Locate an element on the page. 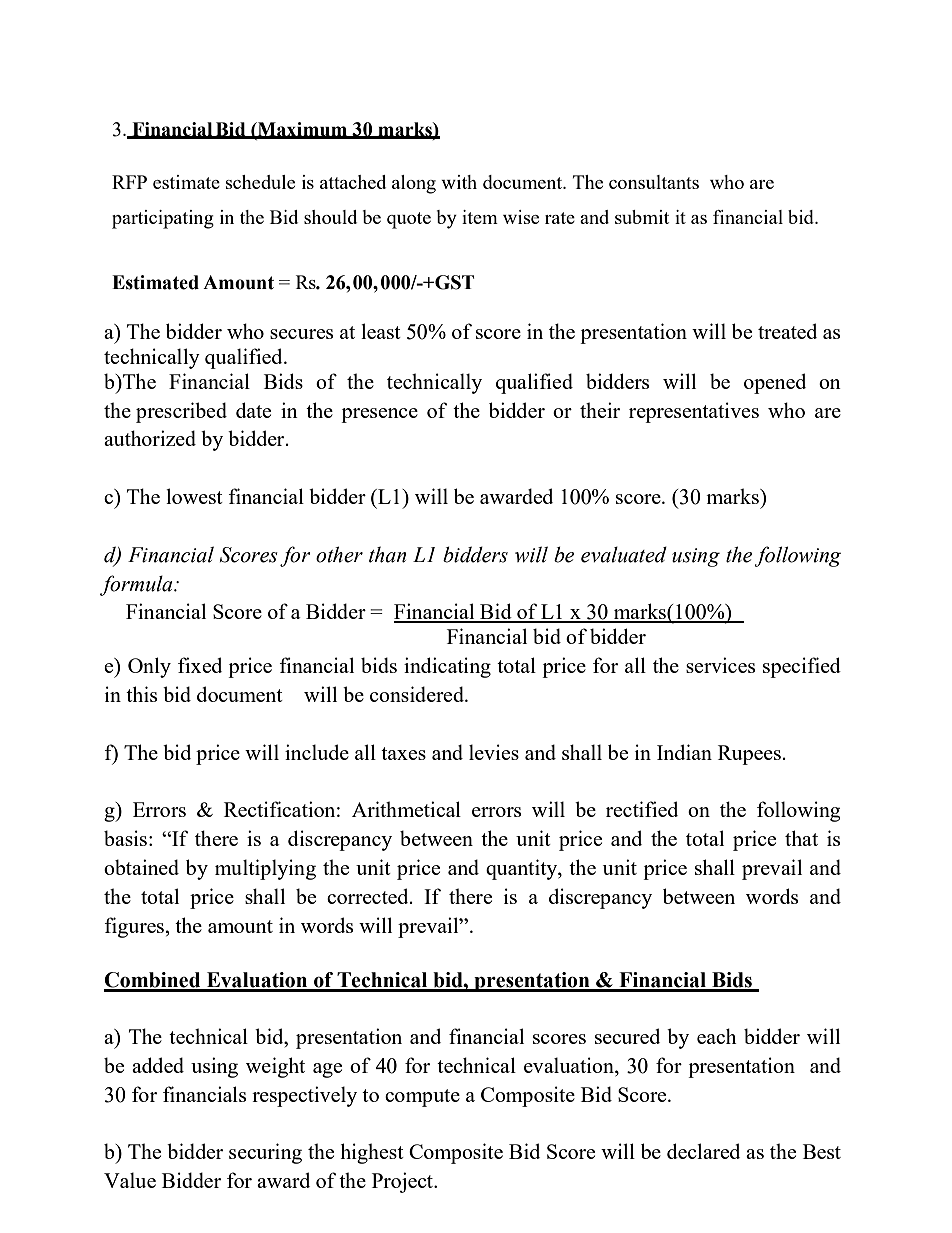 This document has height=1233, width=952. Project is located at coordinates (403, 1182).
